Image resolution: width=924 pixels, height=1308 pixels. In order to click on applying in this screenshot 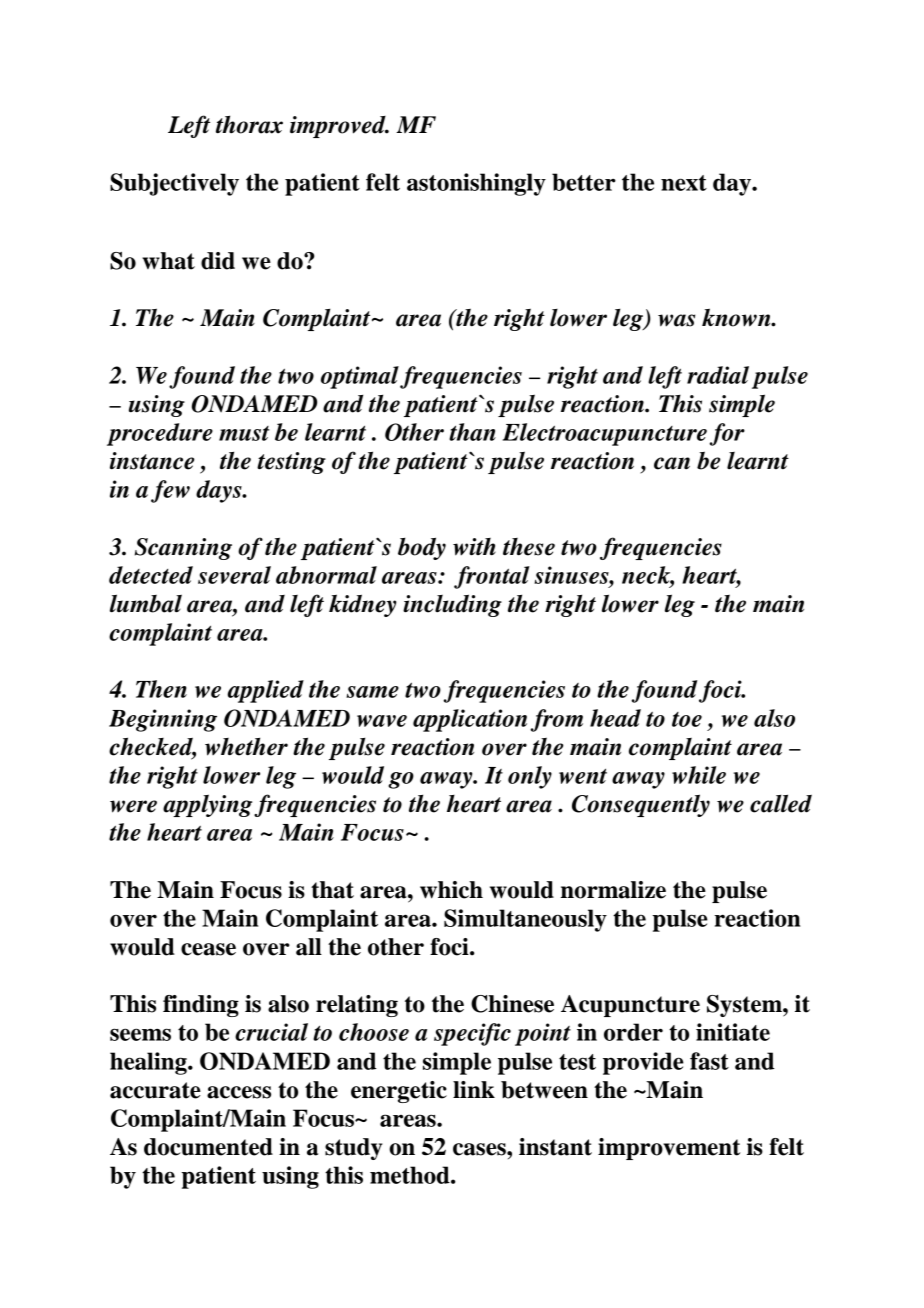, I will do `click(207, 805)`.
